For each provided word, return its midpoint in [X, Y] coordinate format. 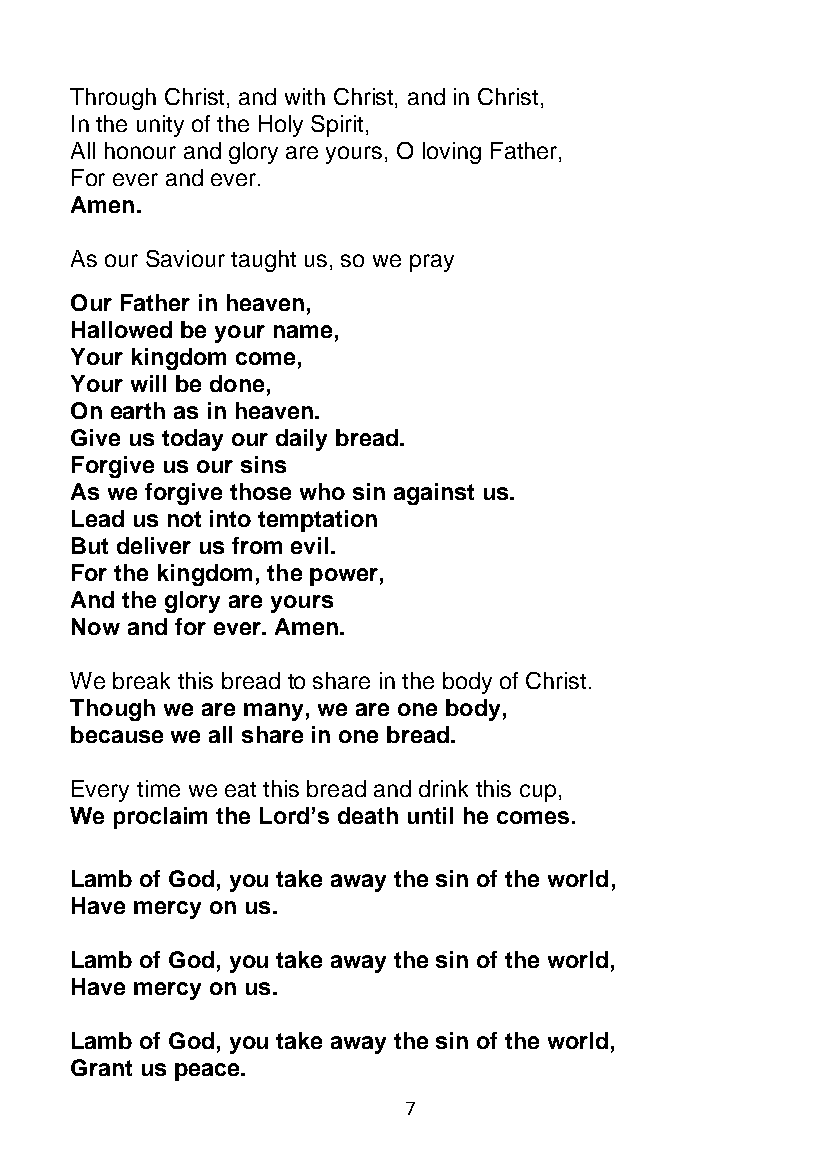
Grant [101, 1067]
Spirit [337, 126]
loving [452, 153]
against [434, 494]
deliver [154, 545]
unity [160, 126]
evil [309, 545]
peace [208, 1072]
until [430, 815]
